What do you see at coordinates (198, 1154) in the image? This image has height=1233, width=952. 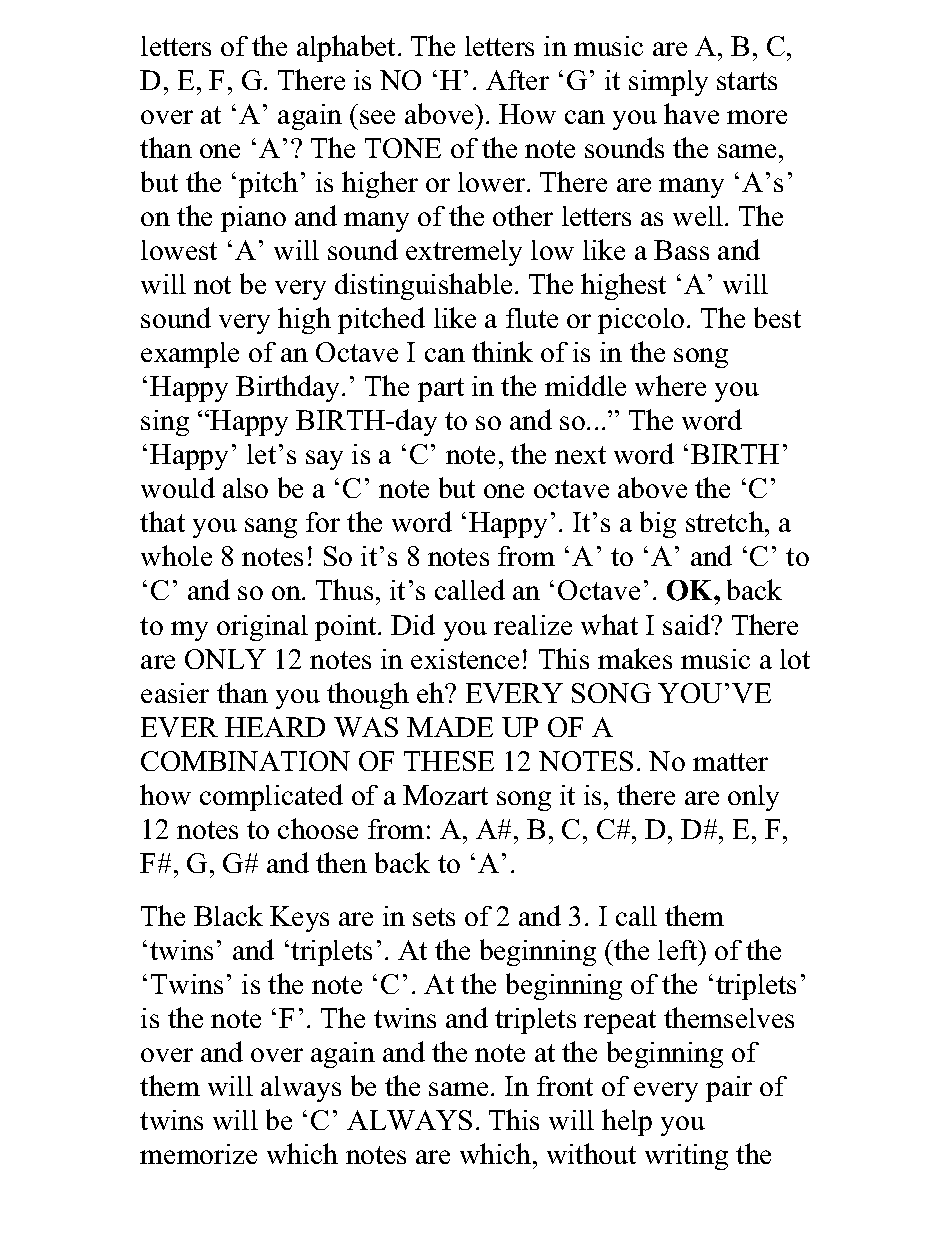 I see `memorize` at bounding box center [198, 1154].
